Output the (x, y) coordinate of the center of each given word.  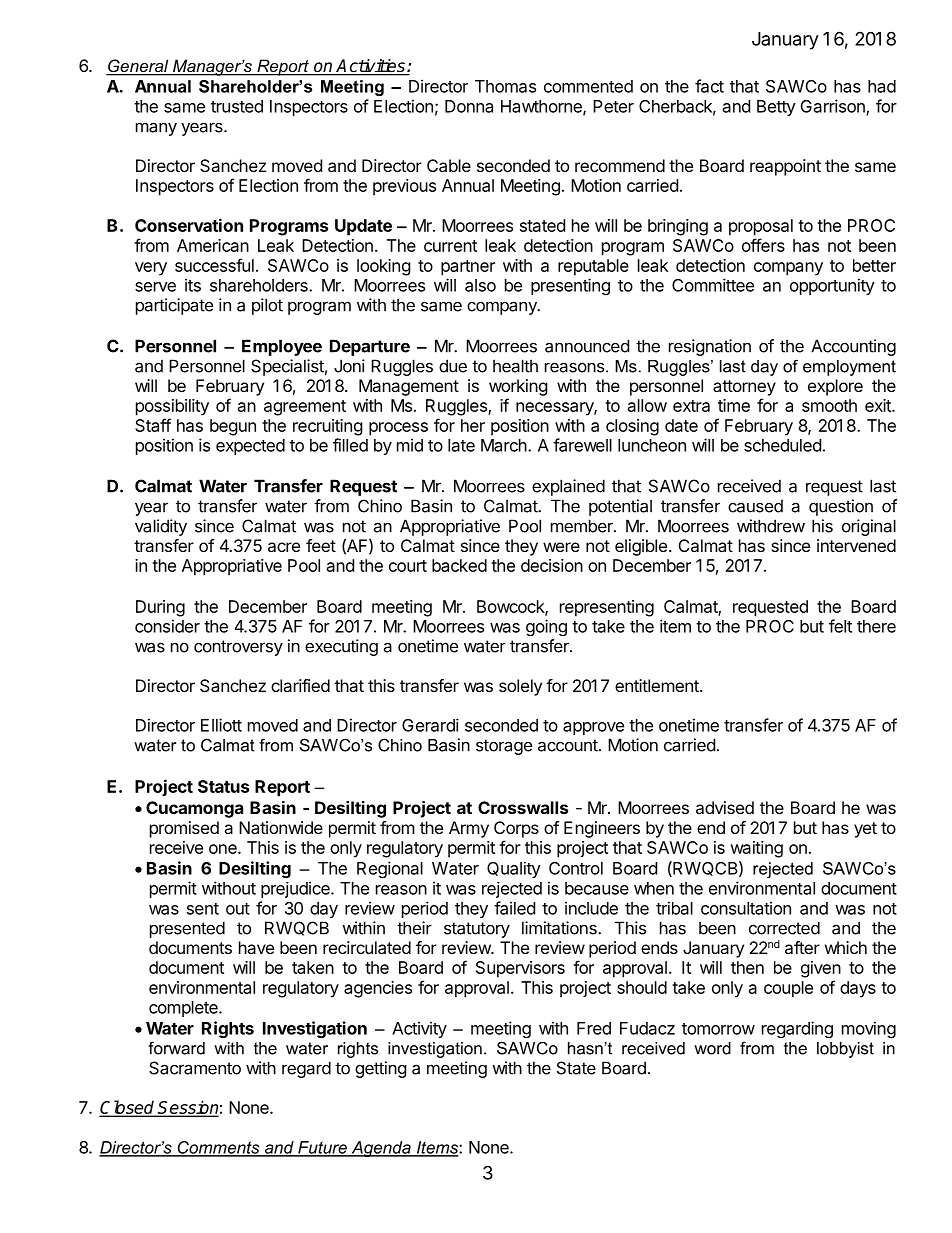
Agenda (381, 1149)
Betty (776, 108)
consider (167, 626)
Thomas (505, 86)
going (546, 627)
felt (840, 626)
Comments (218, 1148)
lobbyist (845, 1050)
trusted (237, 106)
